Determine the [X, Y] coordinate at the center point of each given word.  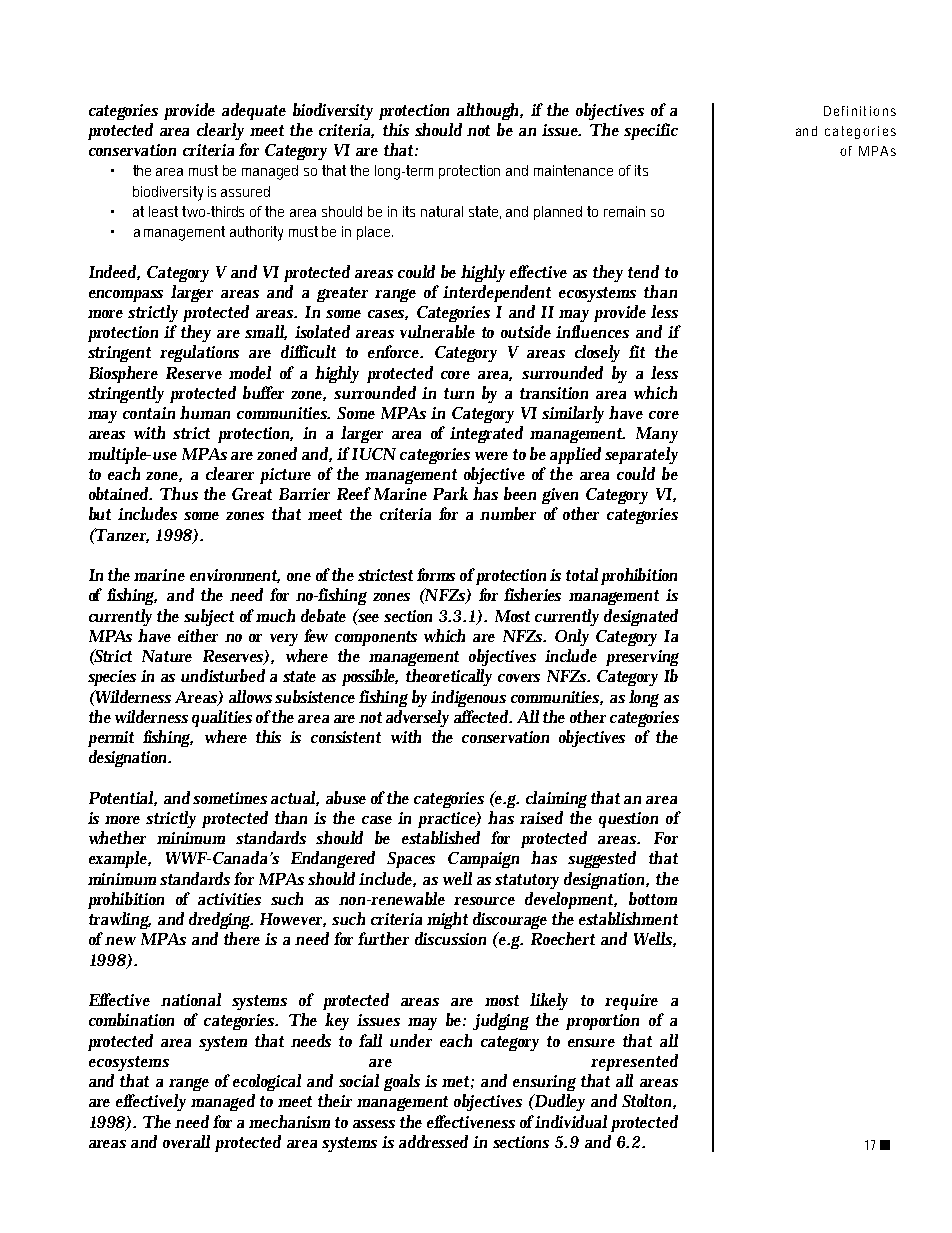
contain [149, 413]
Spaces [411, 860]
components [376, 638]
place [375, 233]
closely [597, 353]
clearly [220, 131]
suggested [602, 859]
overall [186, 1141]
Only [572, 637]
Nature [167, 656]
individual [571, 1121]
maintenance [573, 170]
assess [374, 1124]
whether [117, 837]
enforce [395, 351]
